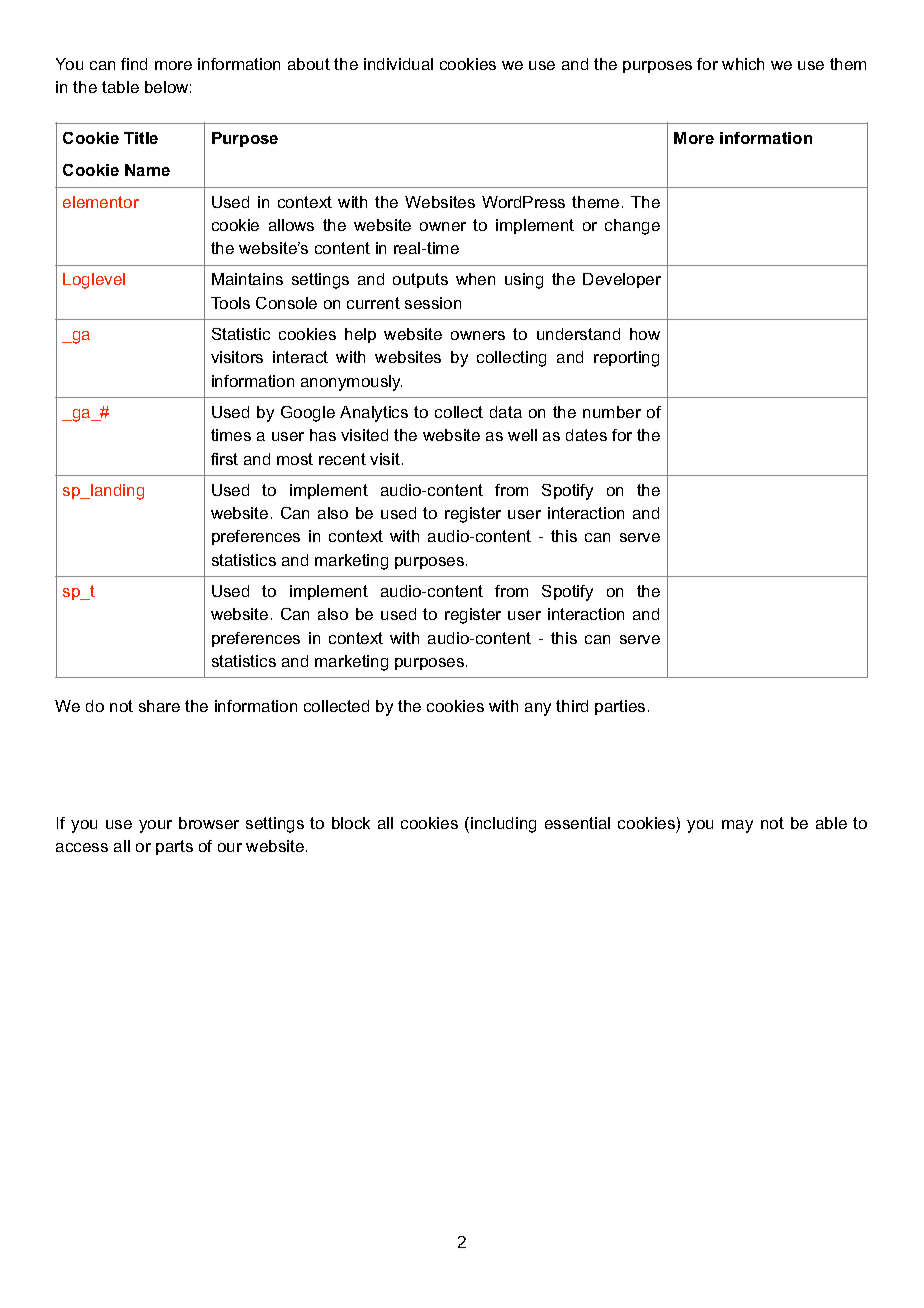 The height and width of the image is (1308, 924). Describe the element at coordinates (645, 334) in the image. I see `how` at that location.
